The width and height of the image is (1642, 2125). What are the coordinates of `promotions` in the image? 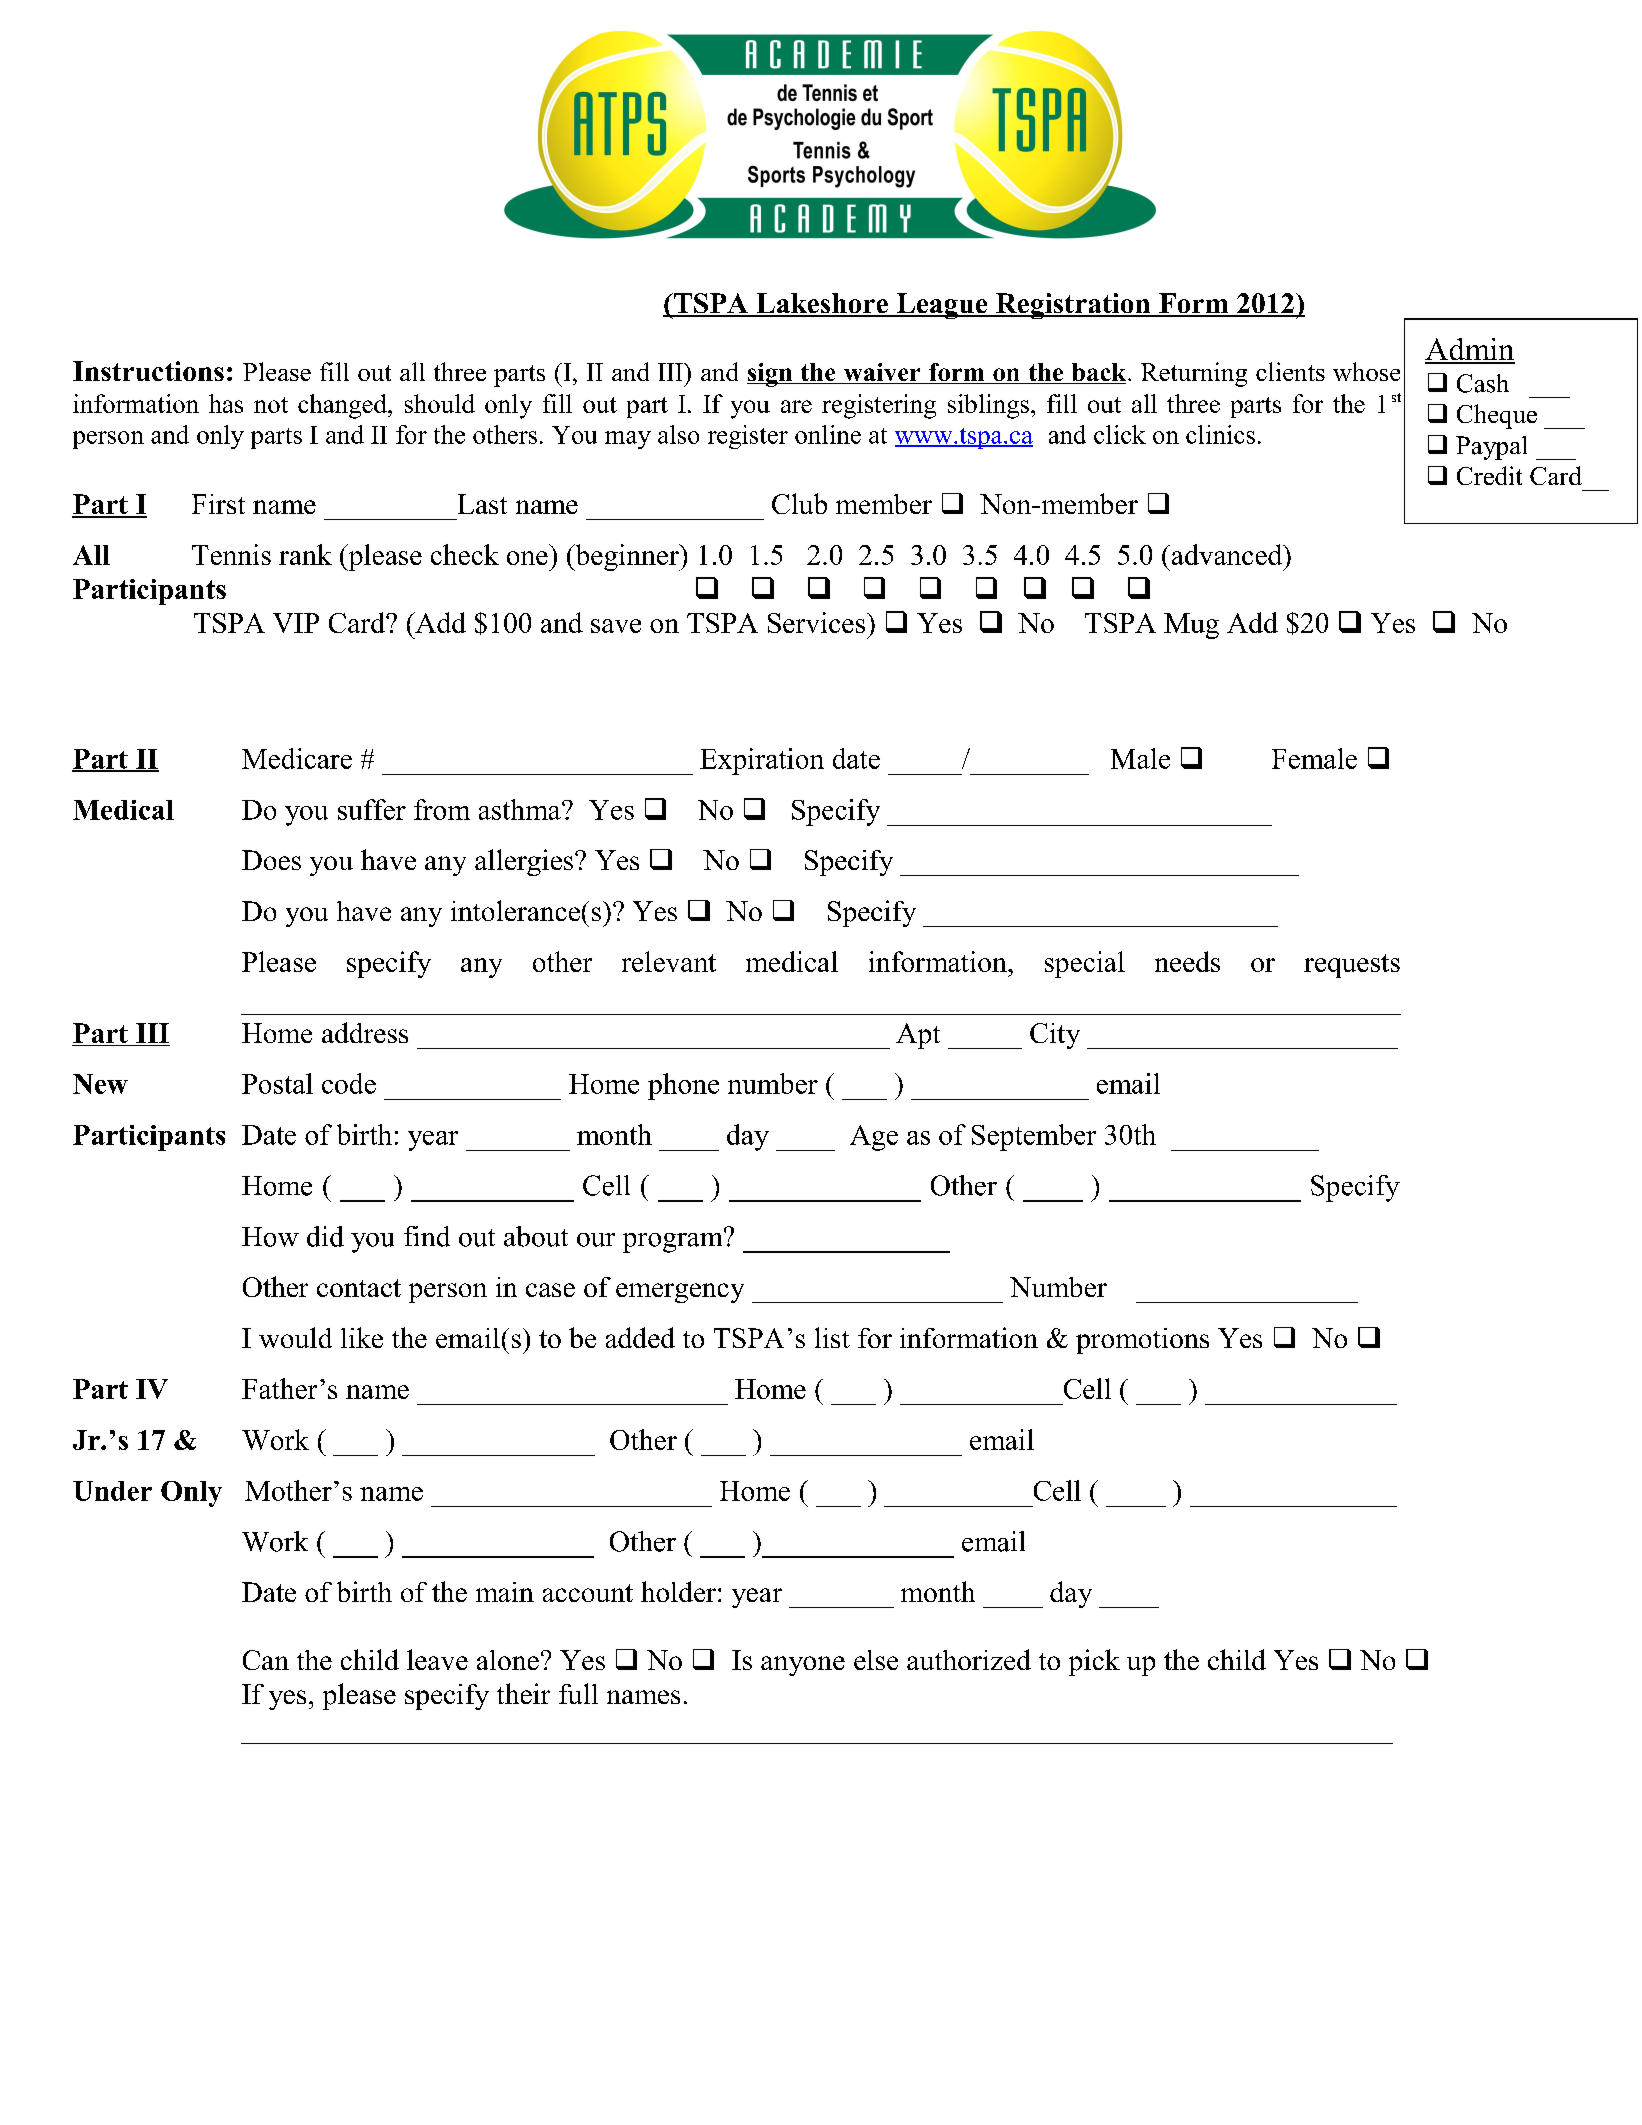 It's located at (1142, 1341).
